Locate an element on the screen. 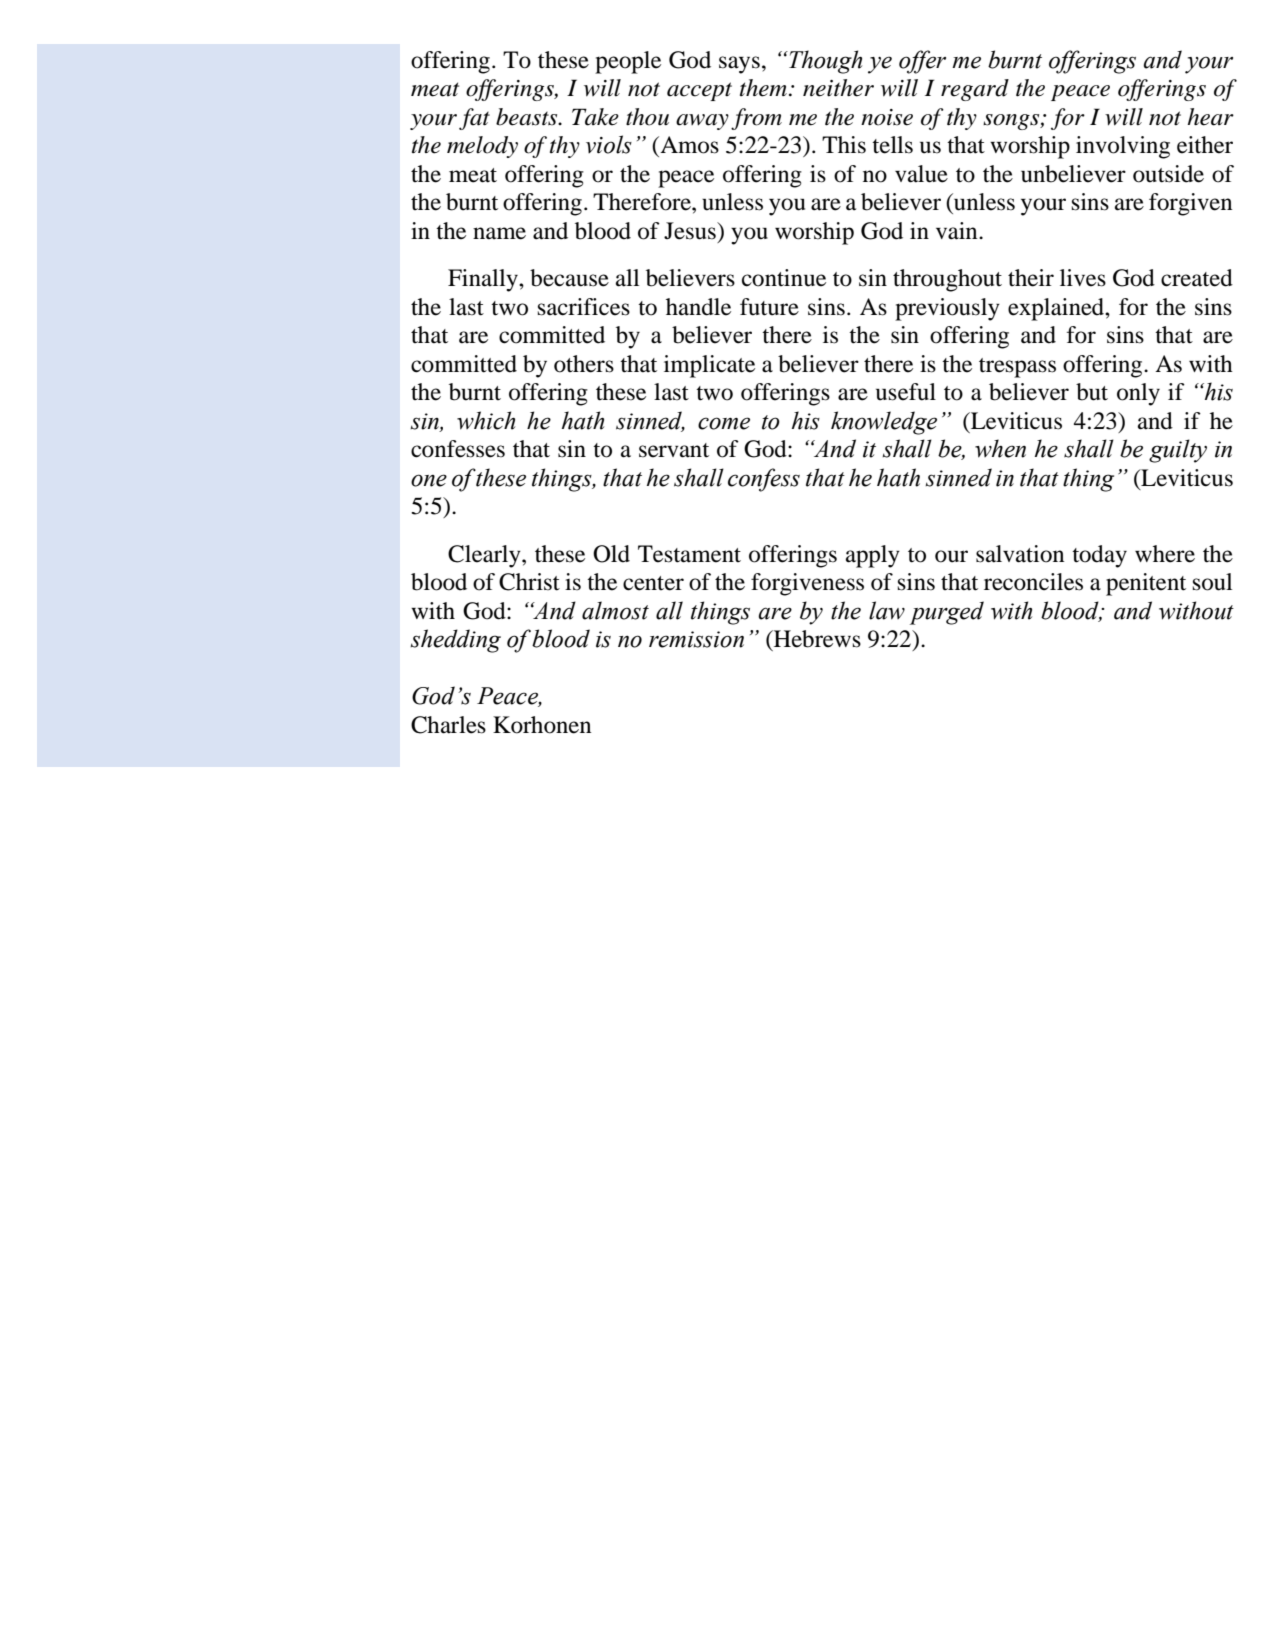 The height and width of the screenshot is (1636, 1265). only is located at coordinates (1138, 394).
